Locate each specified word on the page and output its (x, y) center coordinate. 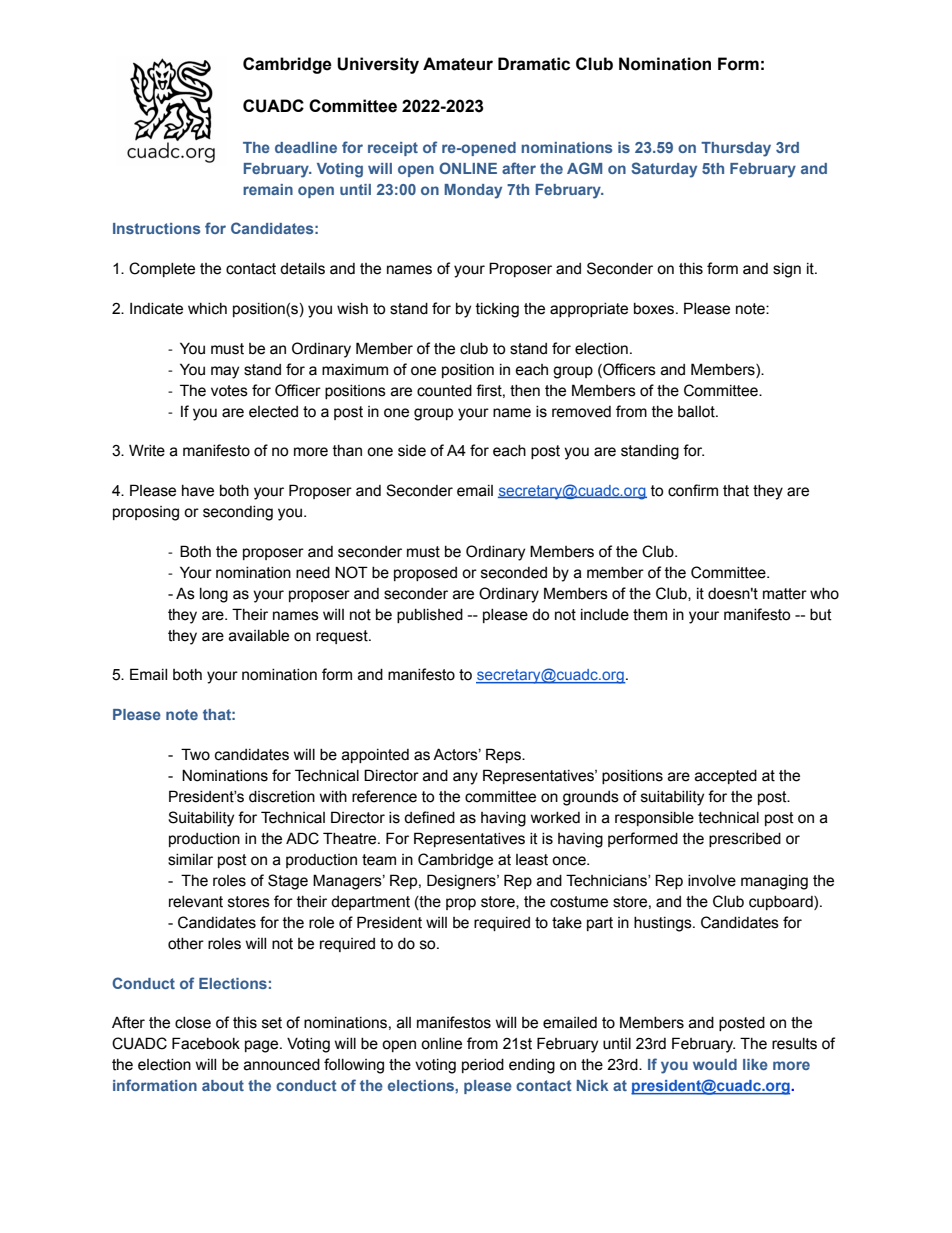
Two (195, 754)
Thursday (736, 149)
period (483, 1066)
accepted (726, 777)
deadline (306, 147)
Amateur (458, 64)
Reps (504, 755)
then (525, 391)
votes (229, 391)
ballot (697, 412)
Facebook (206, 1043)
